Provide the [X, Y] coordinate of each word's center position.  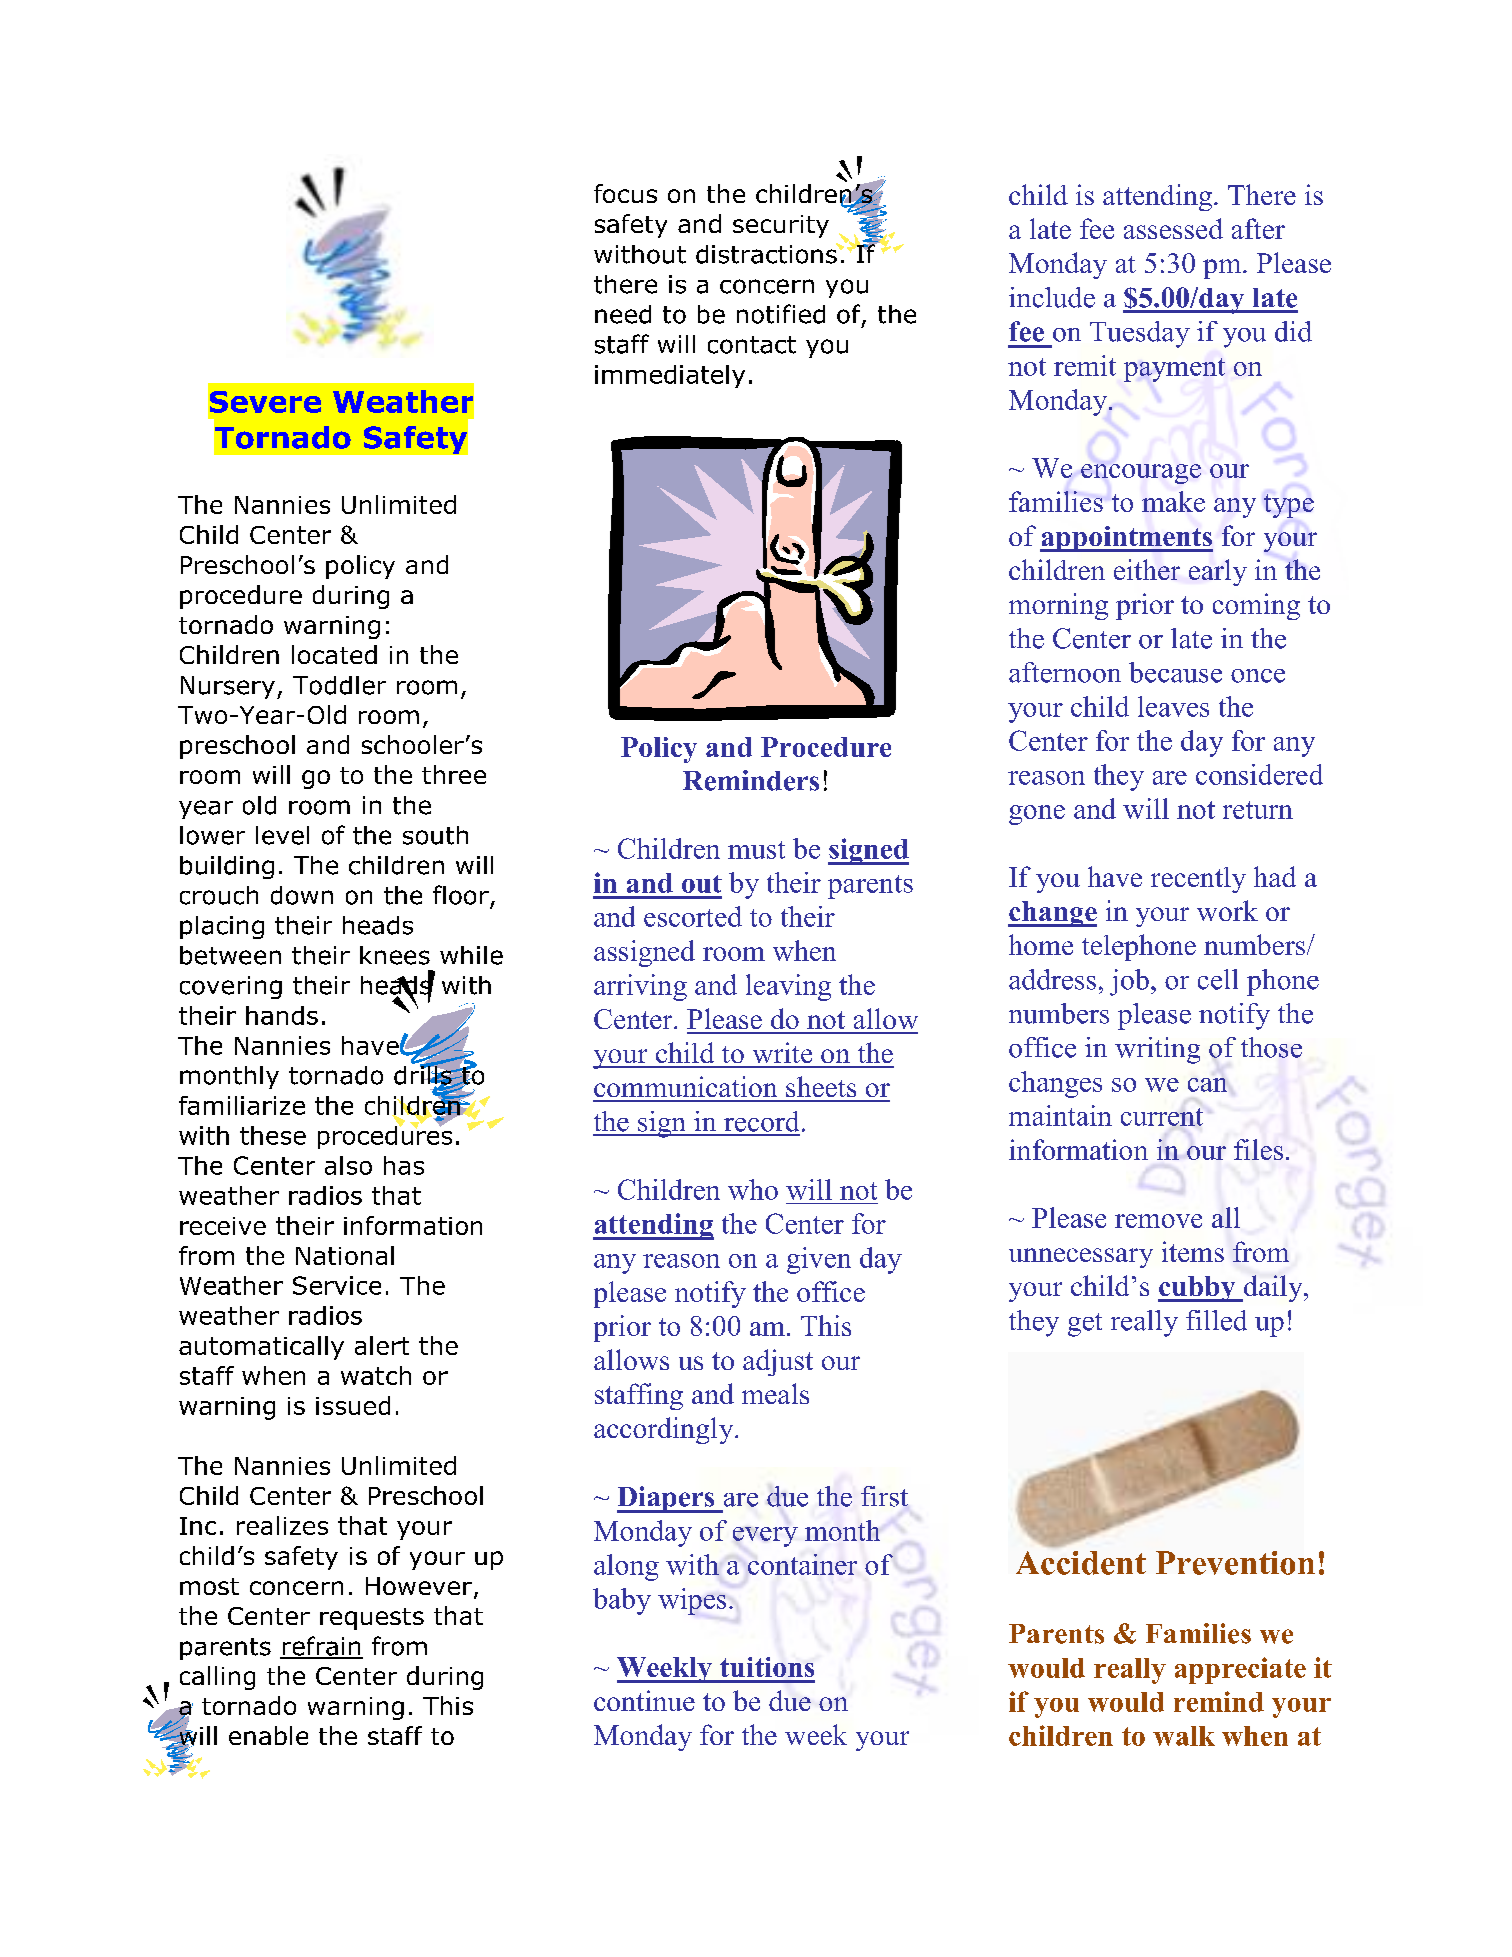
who [753, 1189]
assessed [1173, 228]
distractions [767, 253]
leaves [1173, 706]
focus [625, 193]
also [348, 1165]
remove [1158, 1221]
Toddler [339, 685]
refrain [321, 1647]
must [756, 850]
